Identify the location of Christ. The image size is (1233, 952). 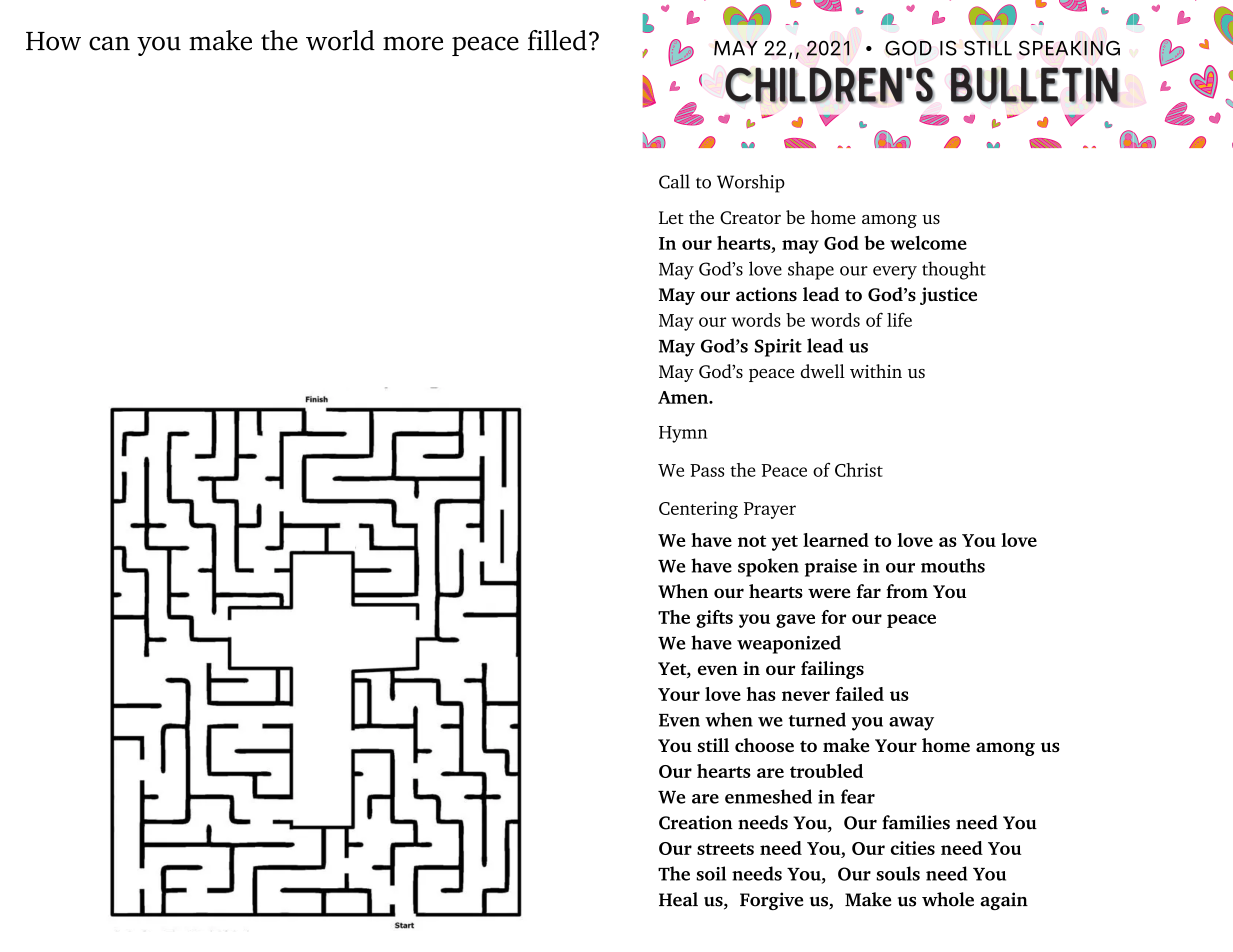
(859, 470).
